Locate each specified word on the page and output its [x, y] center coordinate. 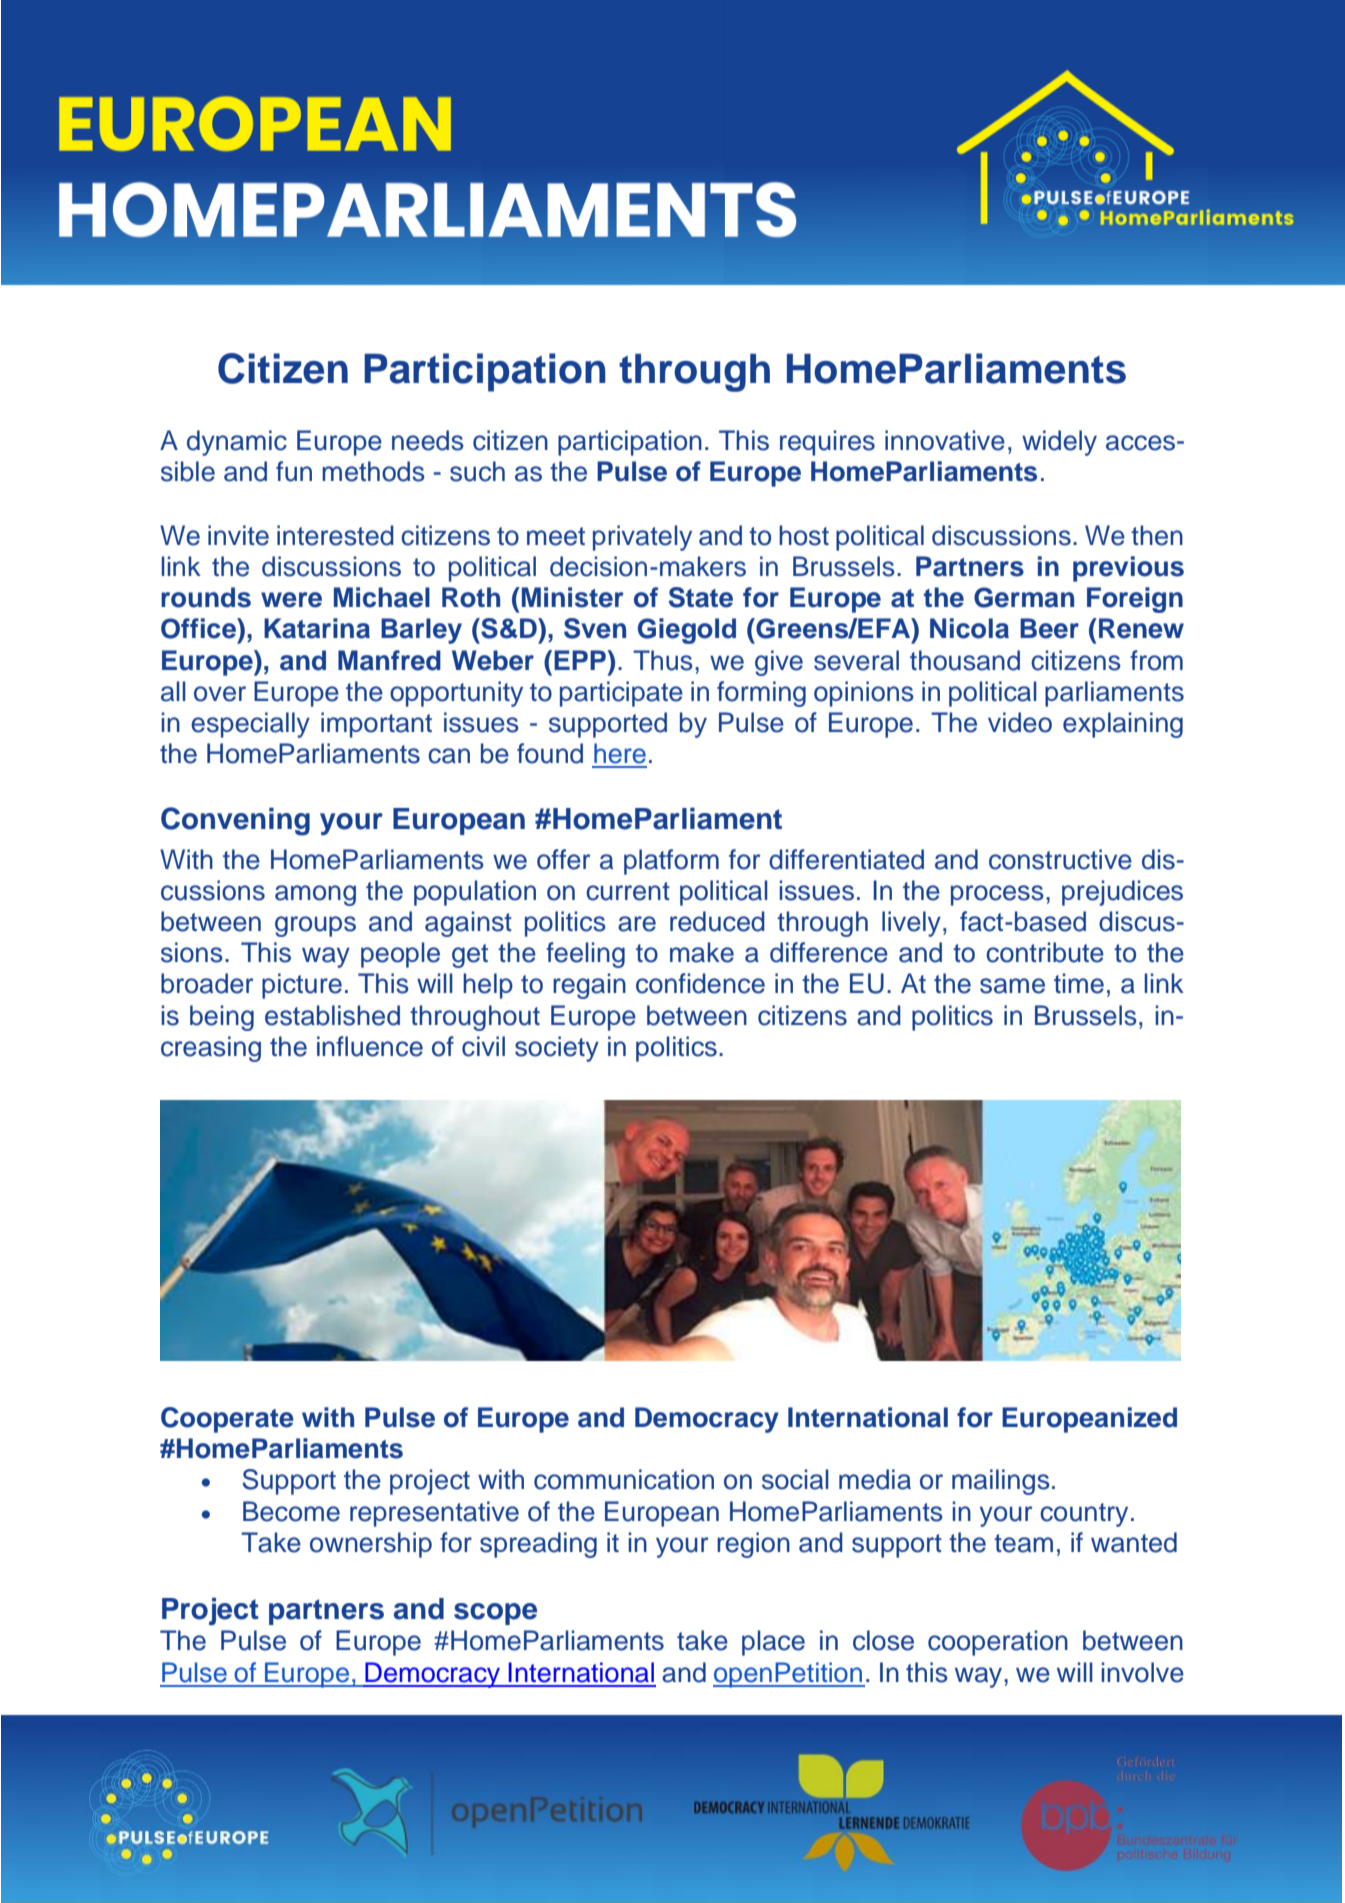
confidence [700, 983]
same [1012, 986]
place [773, 1643]
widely [1059, 443]
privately [642, 538]
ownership [371, 1545]
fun [294, 471]
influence [370, 1046]
